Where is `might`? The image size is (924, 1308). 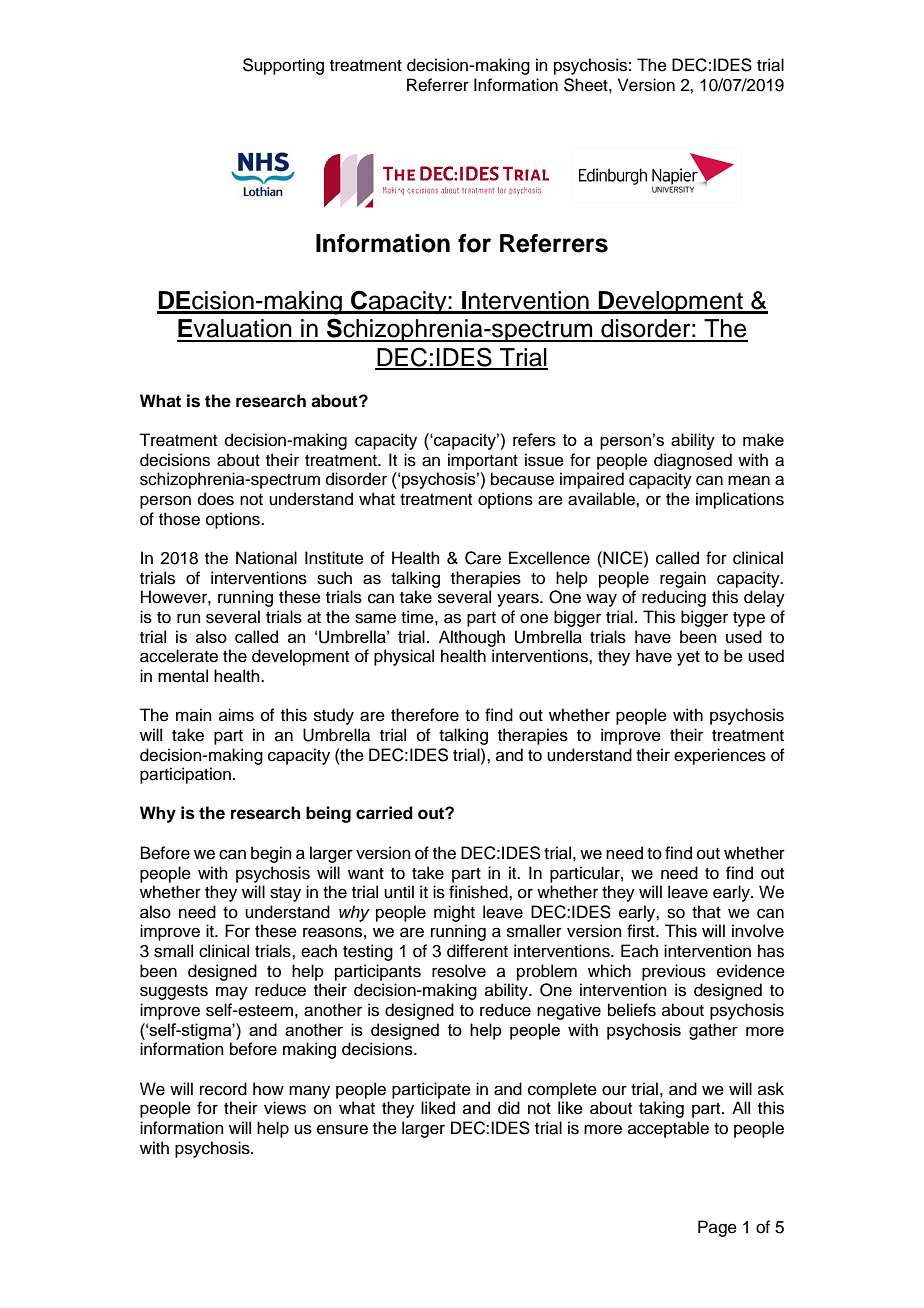 might is located at coordinates (454, 913).
